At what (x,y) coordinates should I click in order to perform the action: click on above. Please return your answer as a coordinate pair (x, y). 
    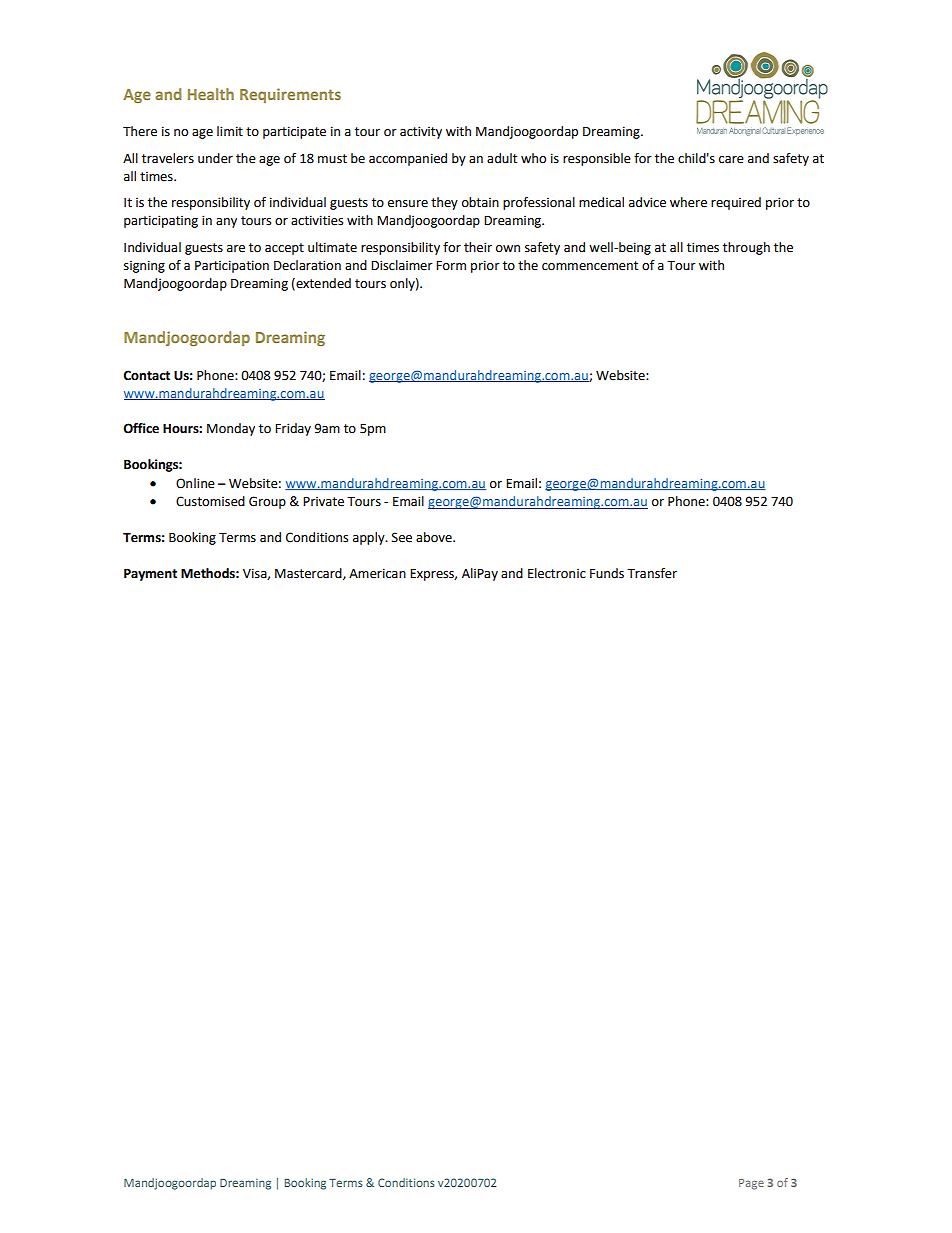
    Looking at the image, I should click on (435, 537).
